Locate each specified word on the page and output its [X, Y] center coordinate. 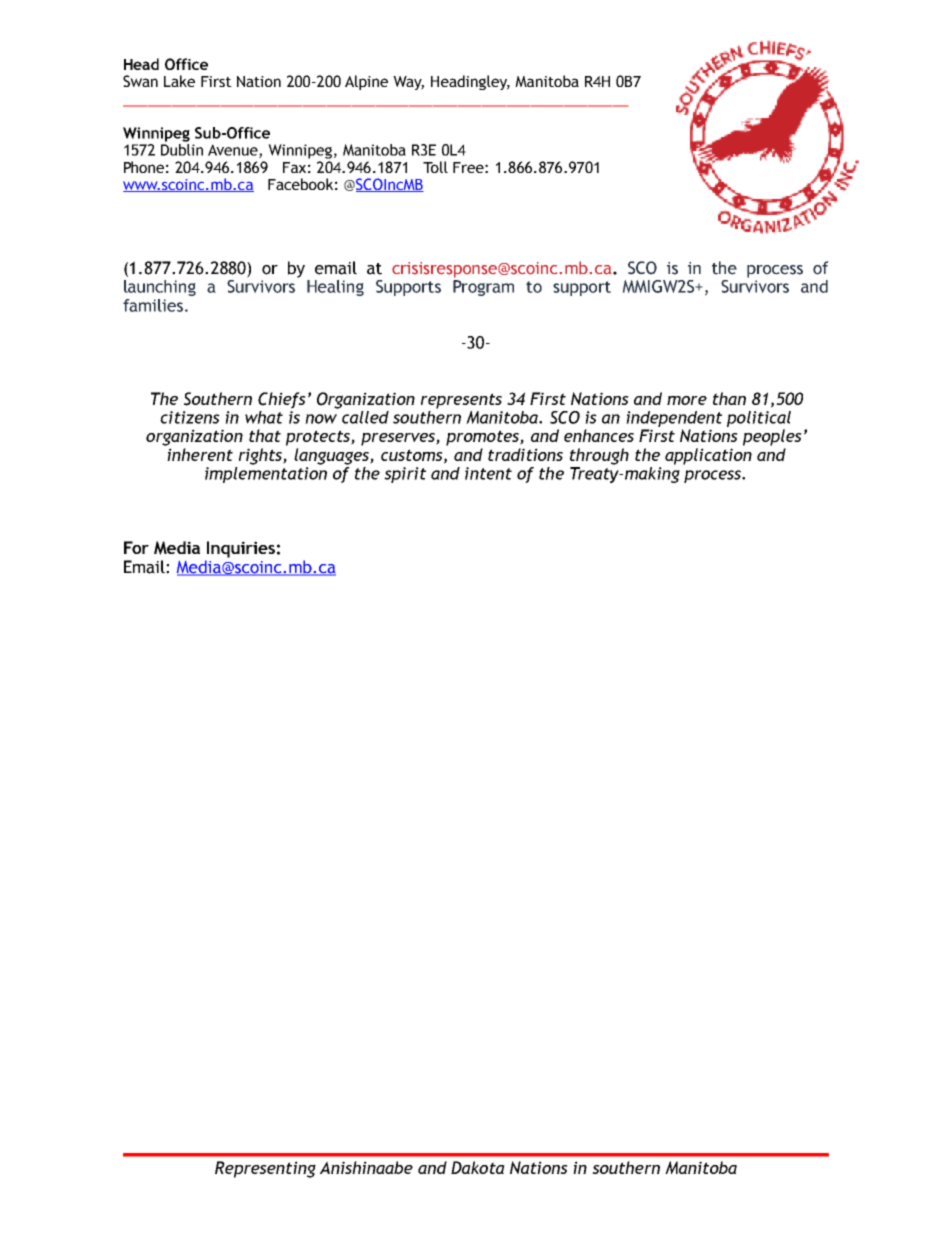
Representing [265, 1169]
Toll [435, 167]
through [599, 456]
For [136, 547]
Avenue [234, 151]
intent [488, 473]
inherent [200, 454]
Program [483, 288]
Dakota [478, 1167]
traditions [525, 454]
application [708, 456]
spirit [405, 475]
